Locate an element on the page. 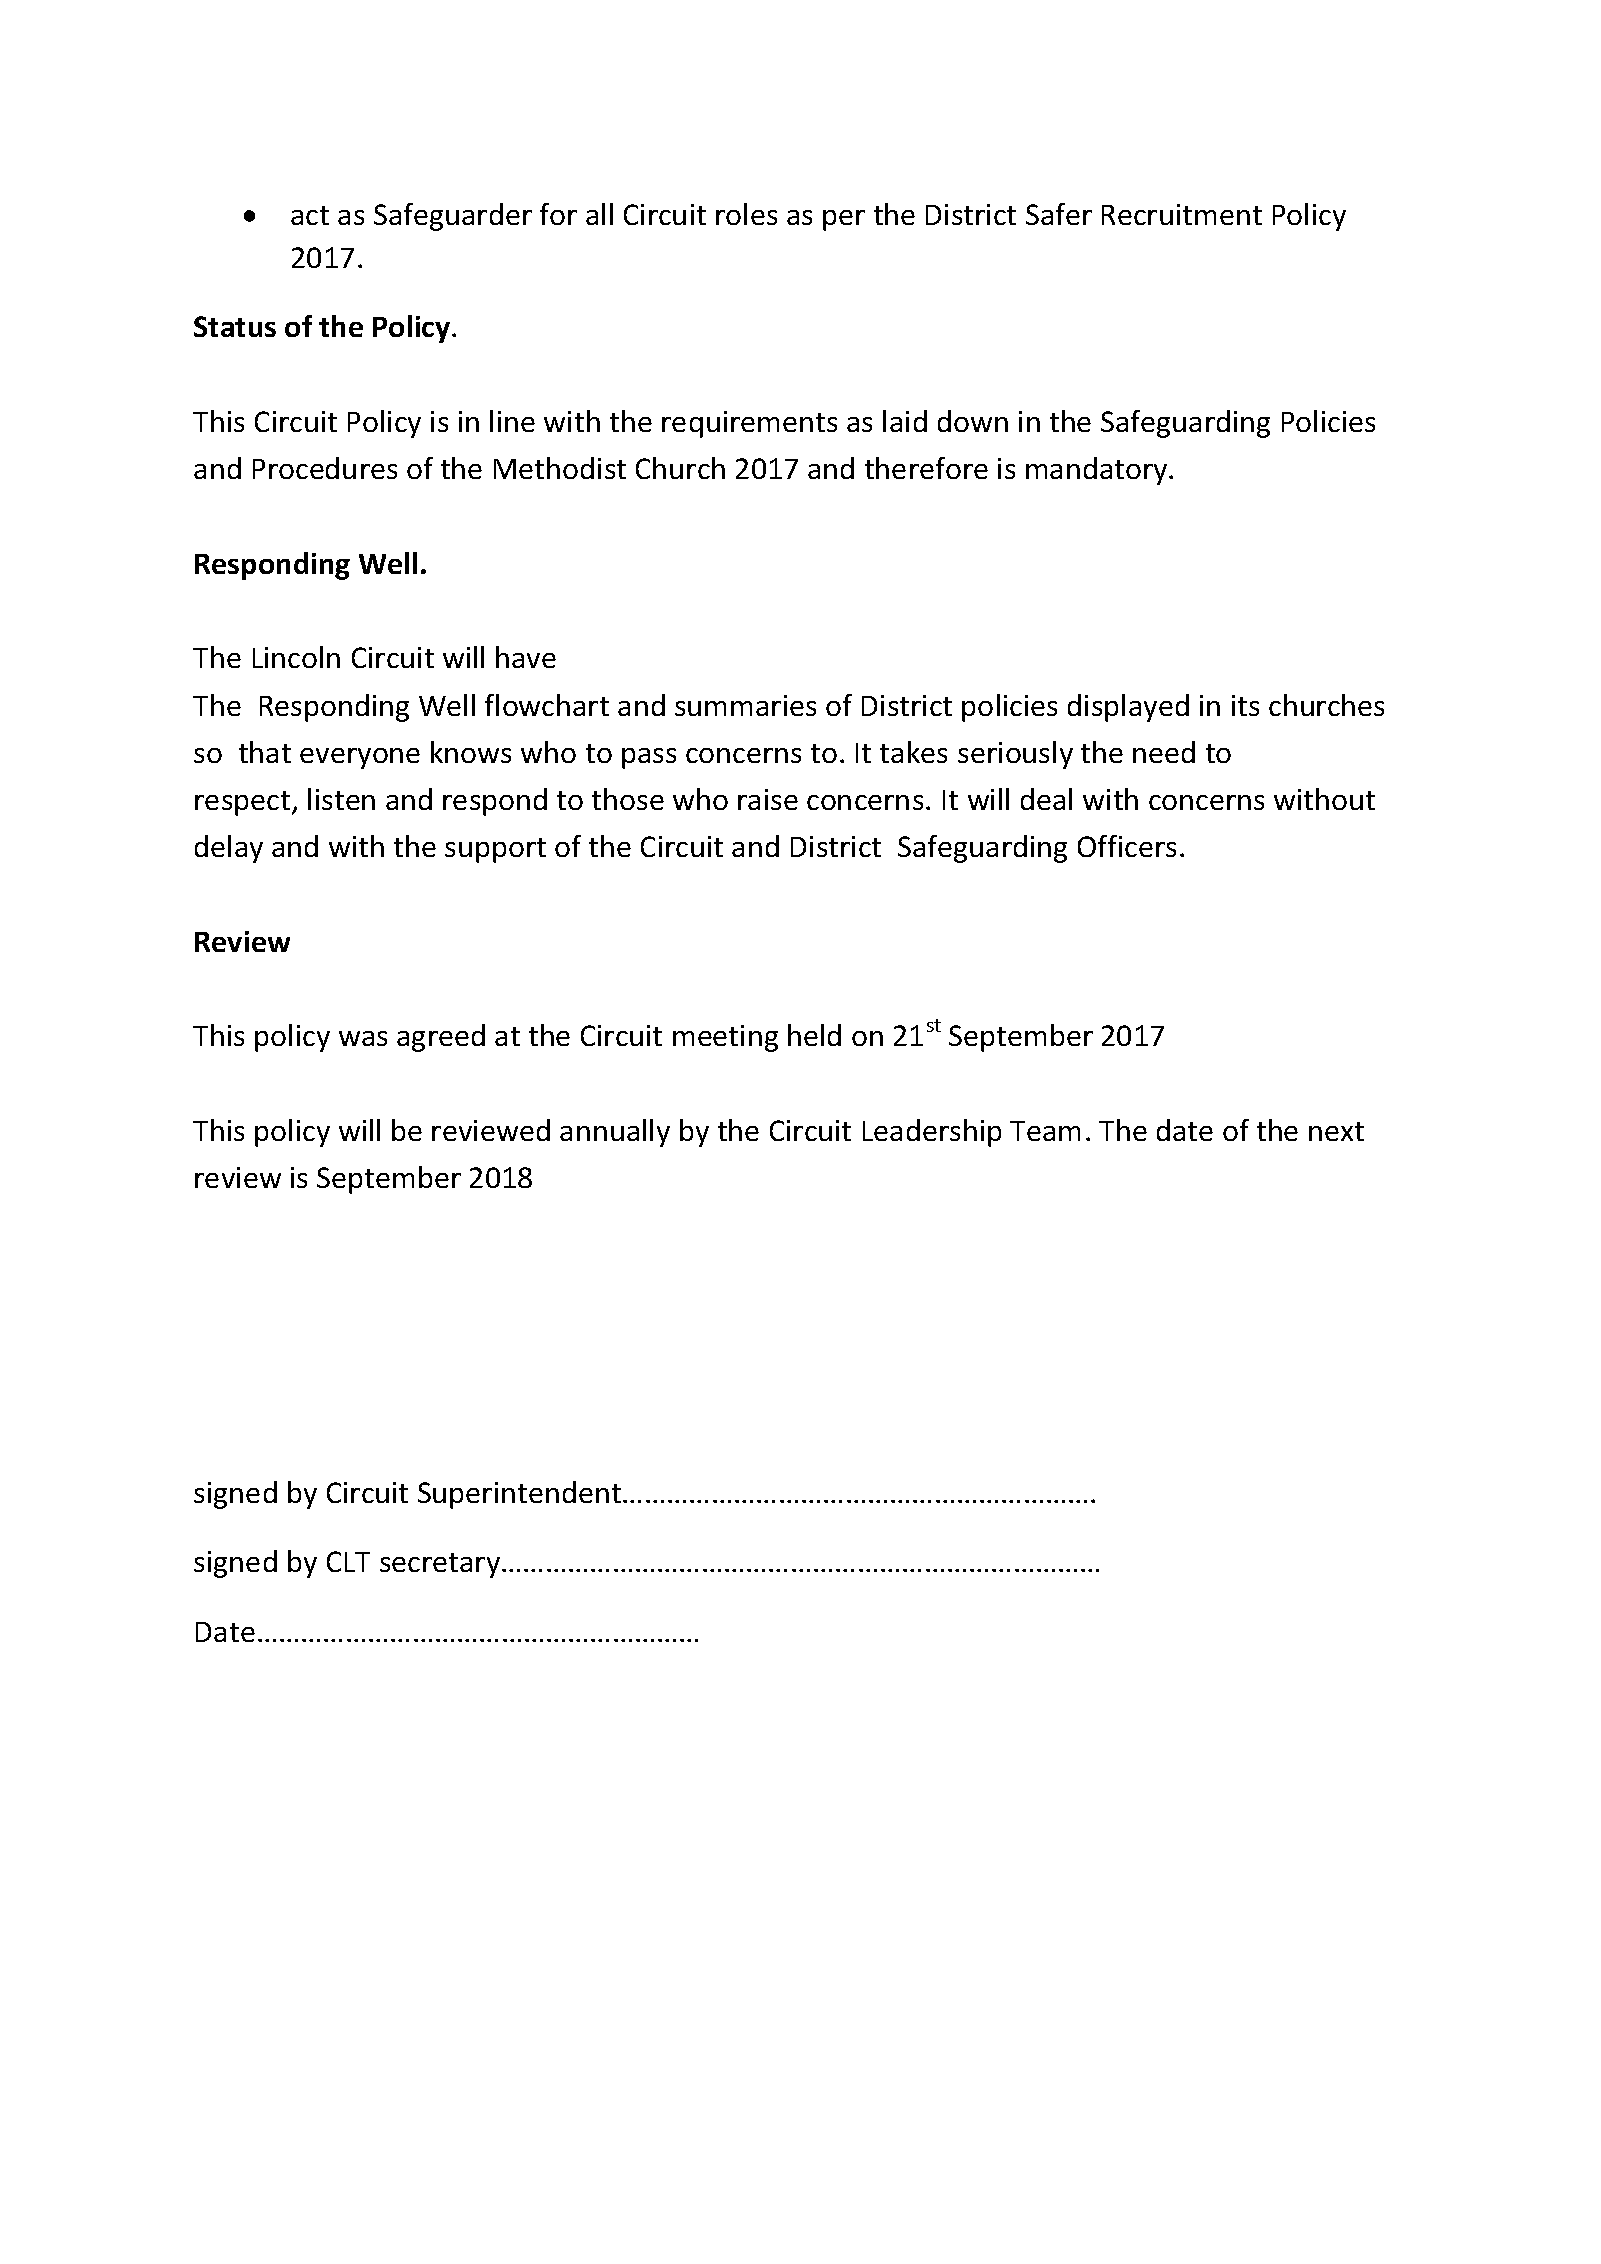  was is located at coordinates (363, 1038).
